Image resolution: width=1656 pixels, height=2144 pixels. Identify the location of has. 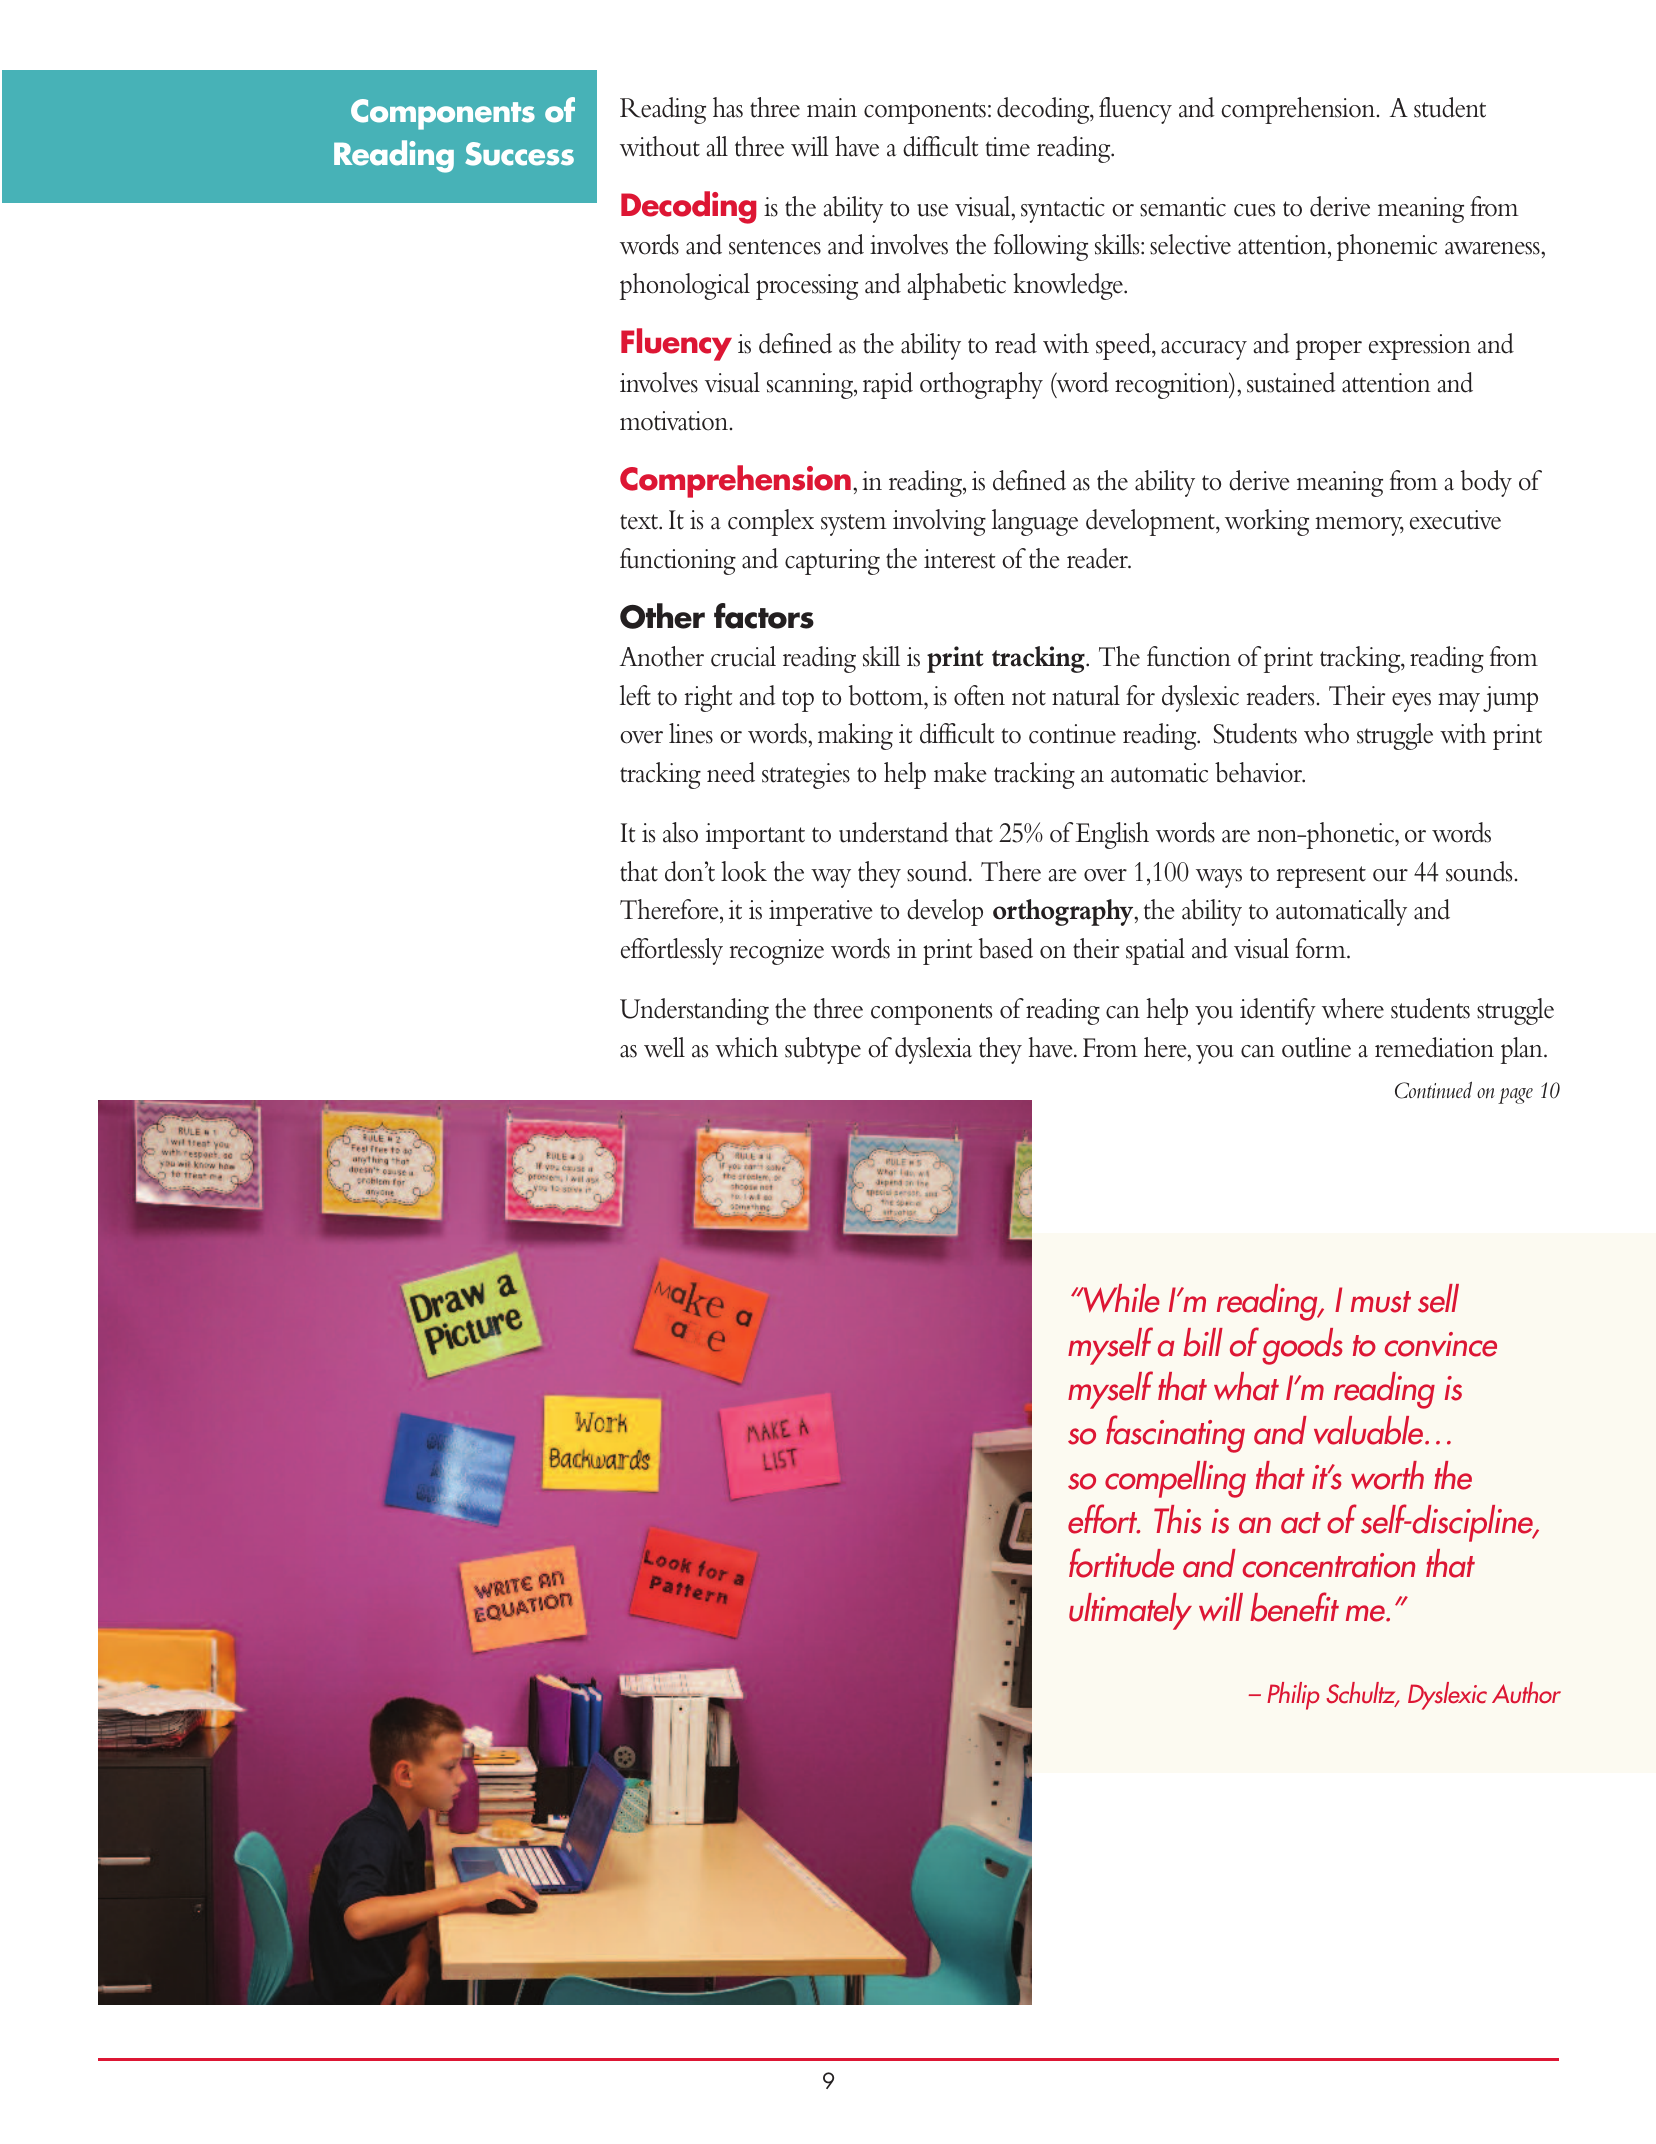
(728, 107).
